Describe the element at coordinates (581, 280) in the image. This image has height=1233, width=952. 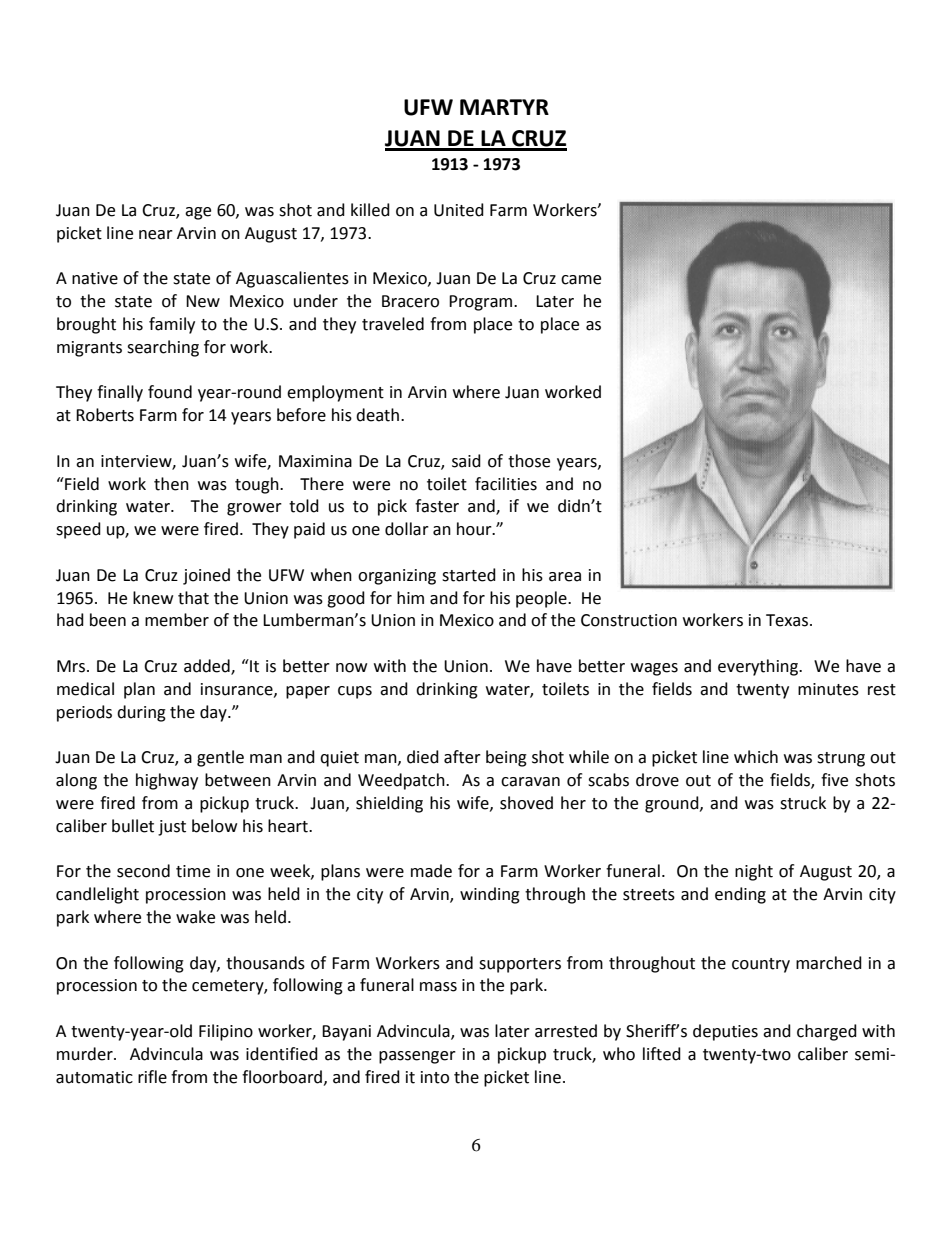
I see `came` at that location.
